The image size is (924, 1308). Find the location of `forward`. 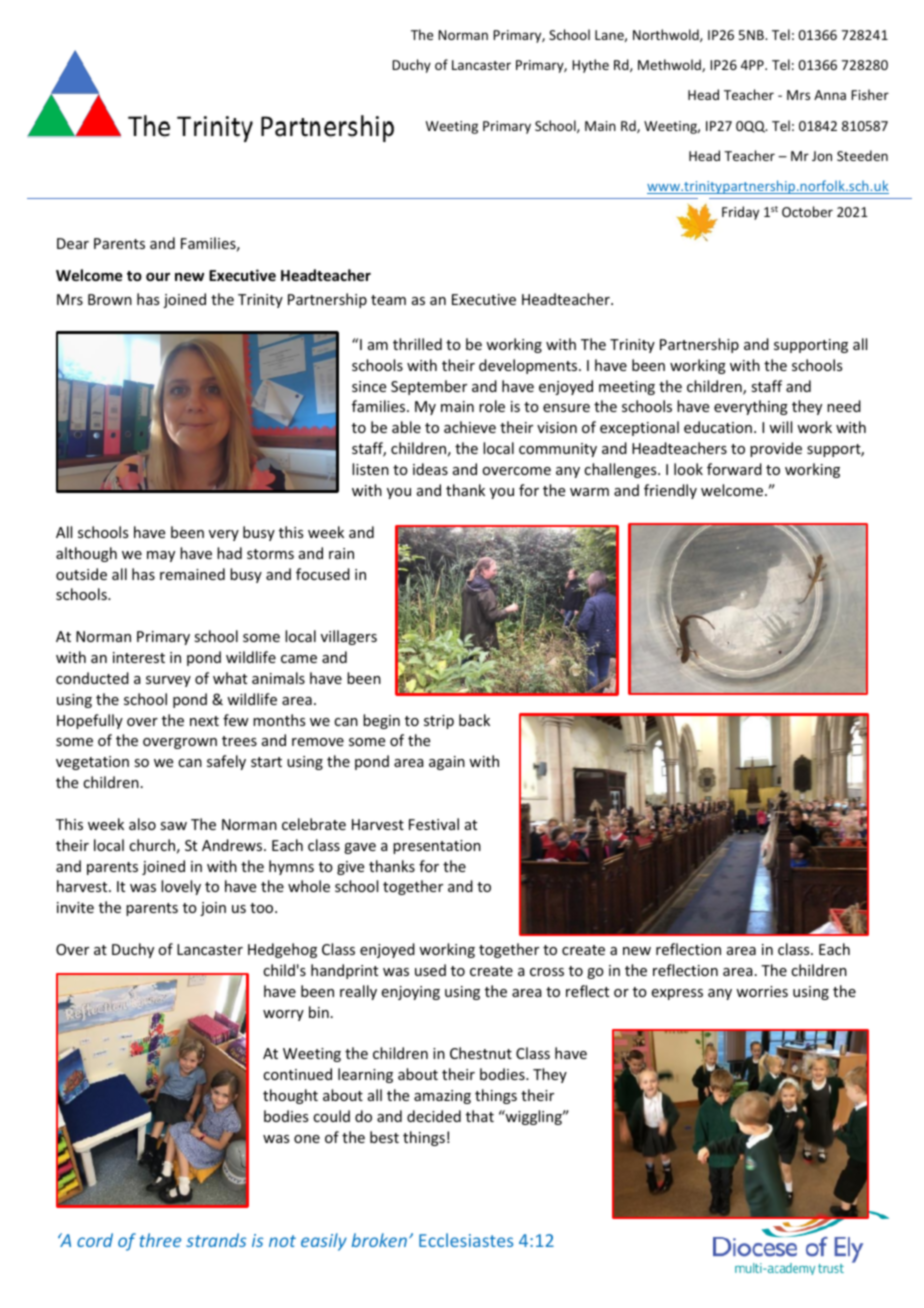

forward is located at coordinates (734, 469).
